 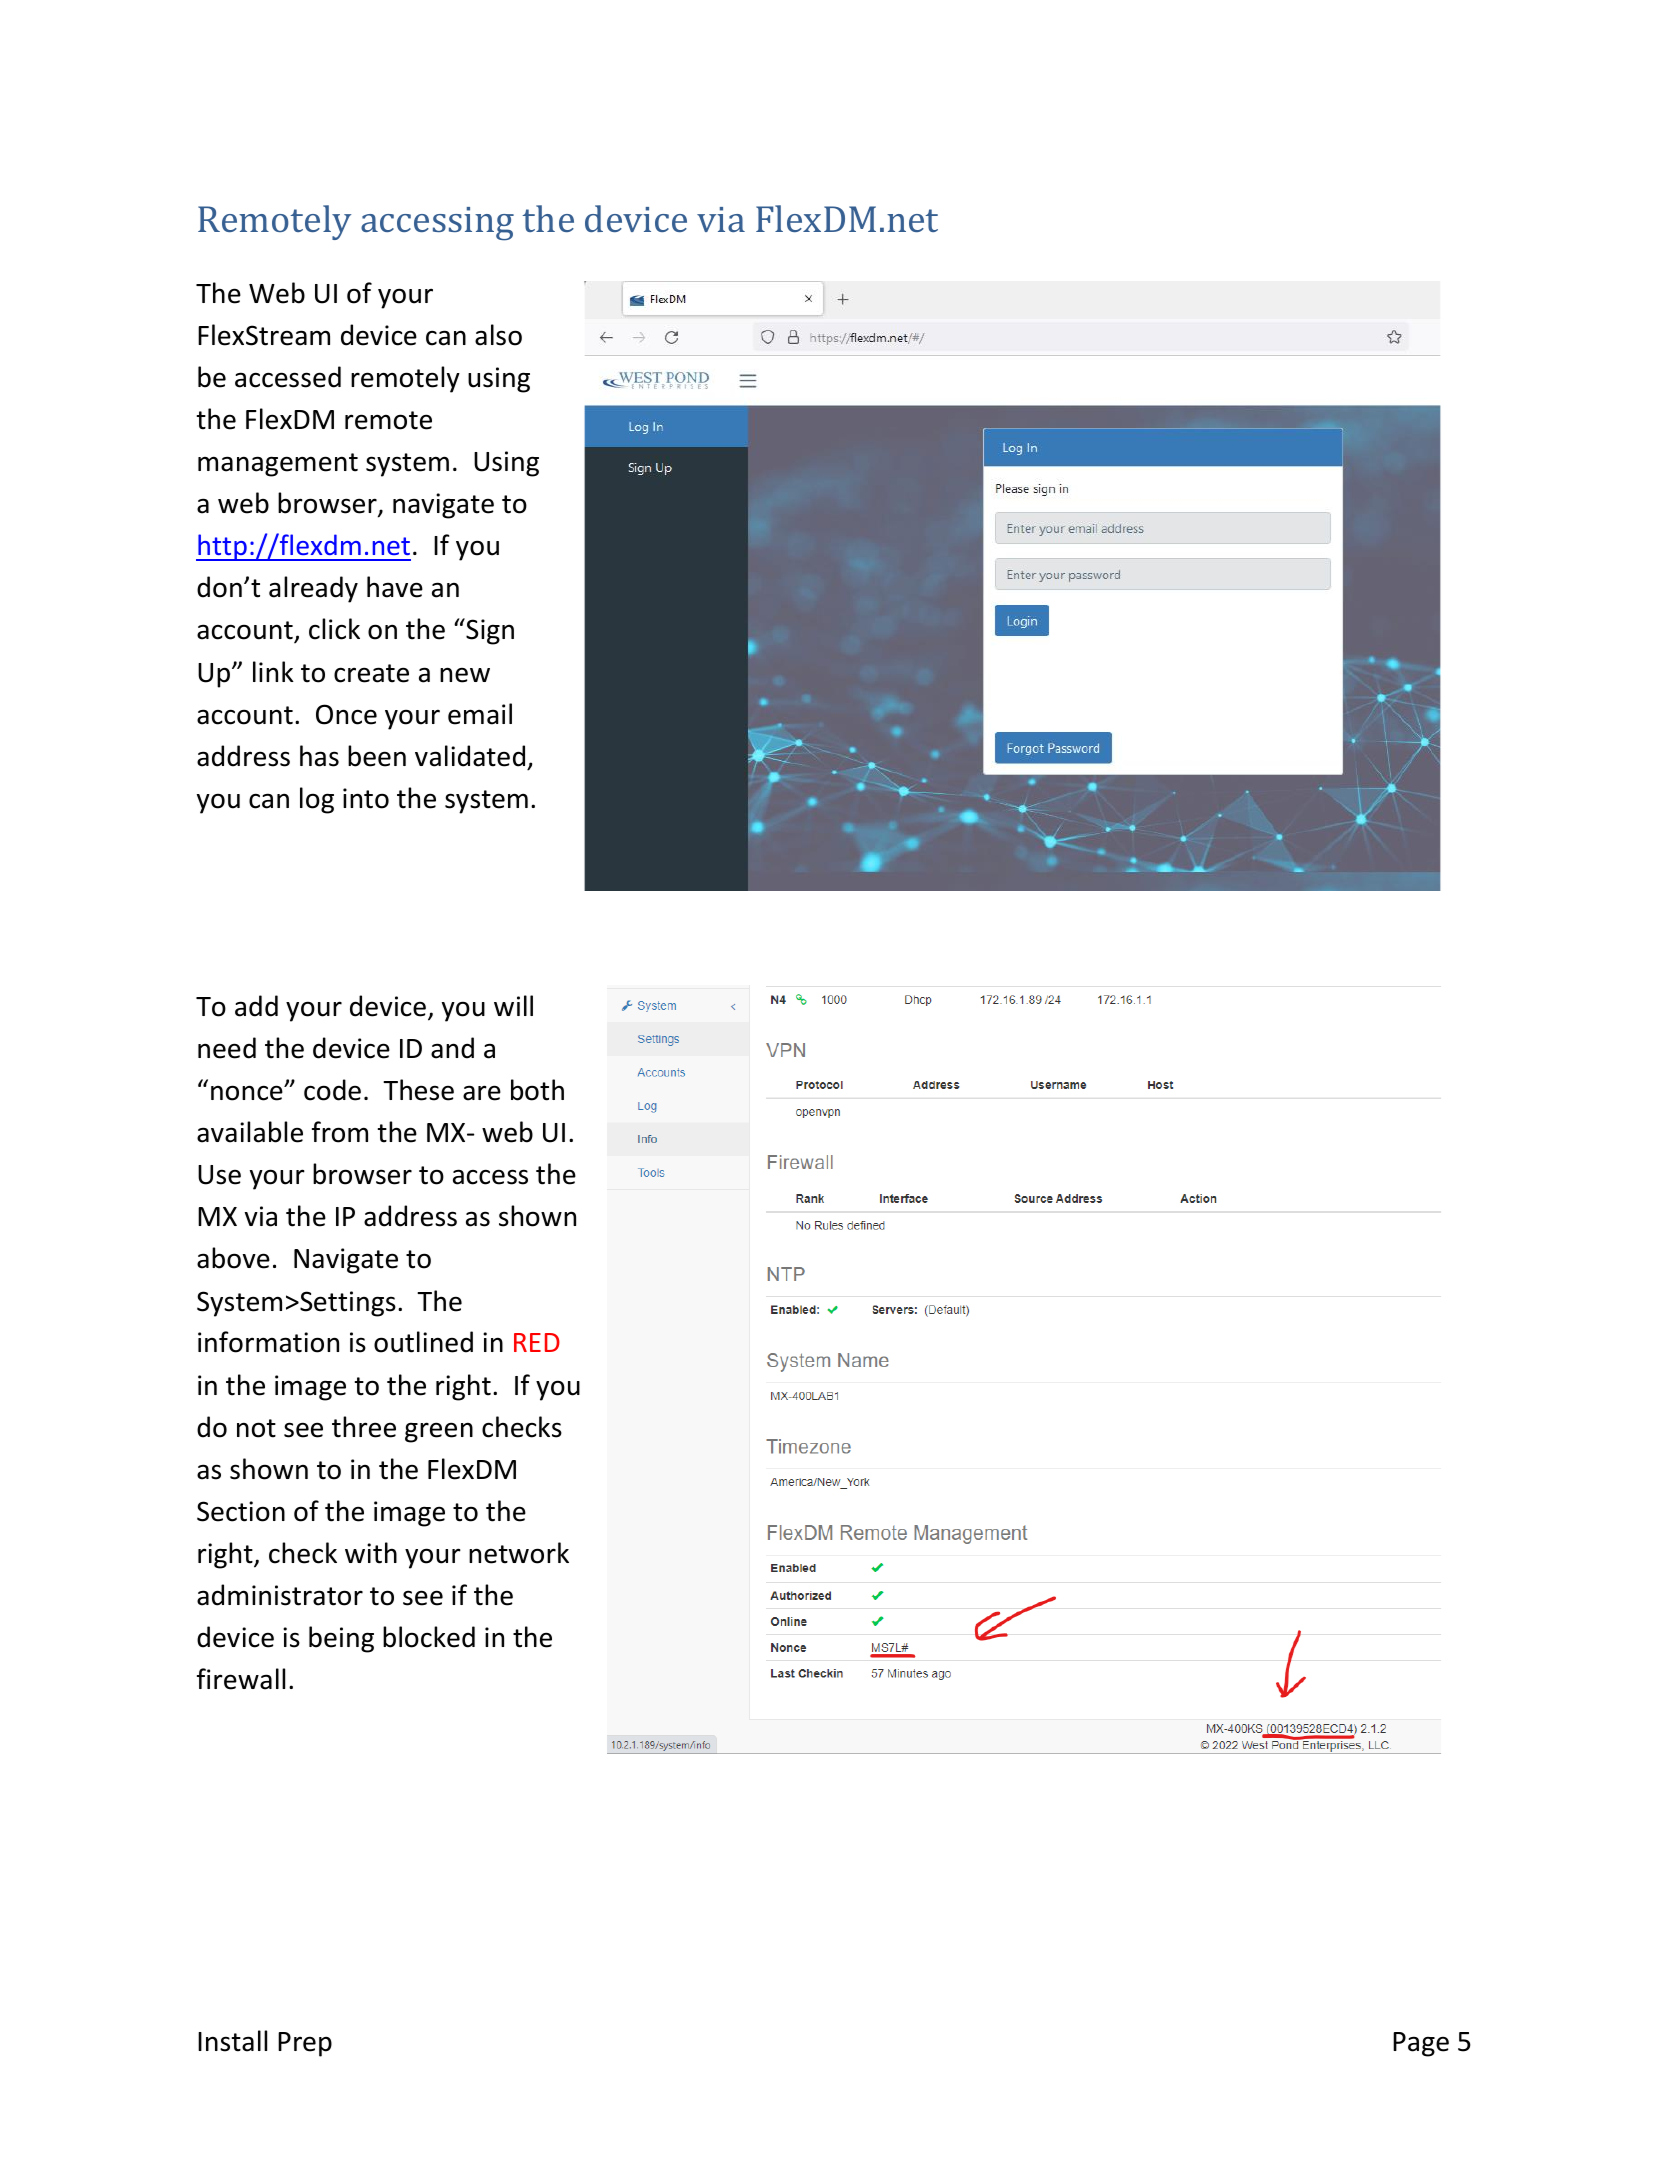 I want to click on both, so click(x=537, y=1090).
